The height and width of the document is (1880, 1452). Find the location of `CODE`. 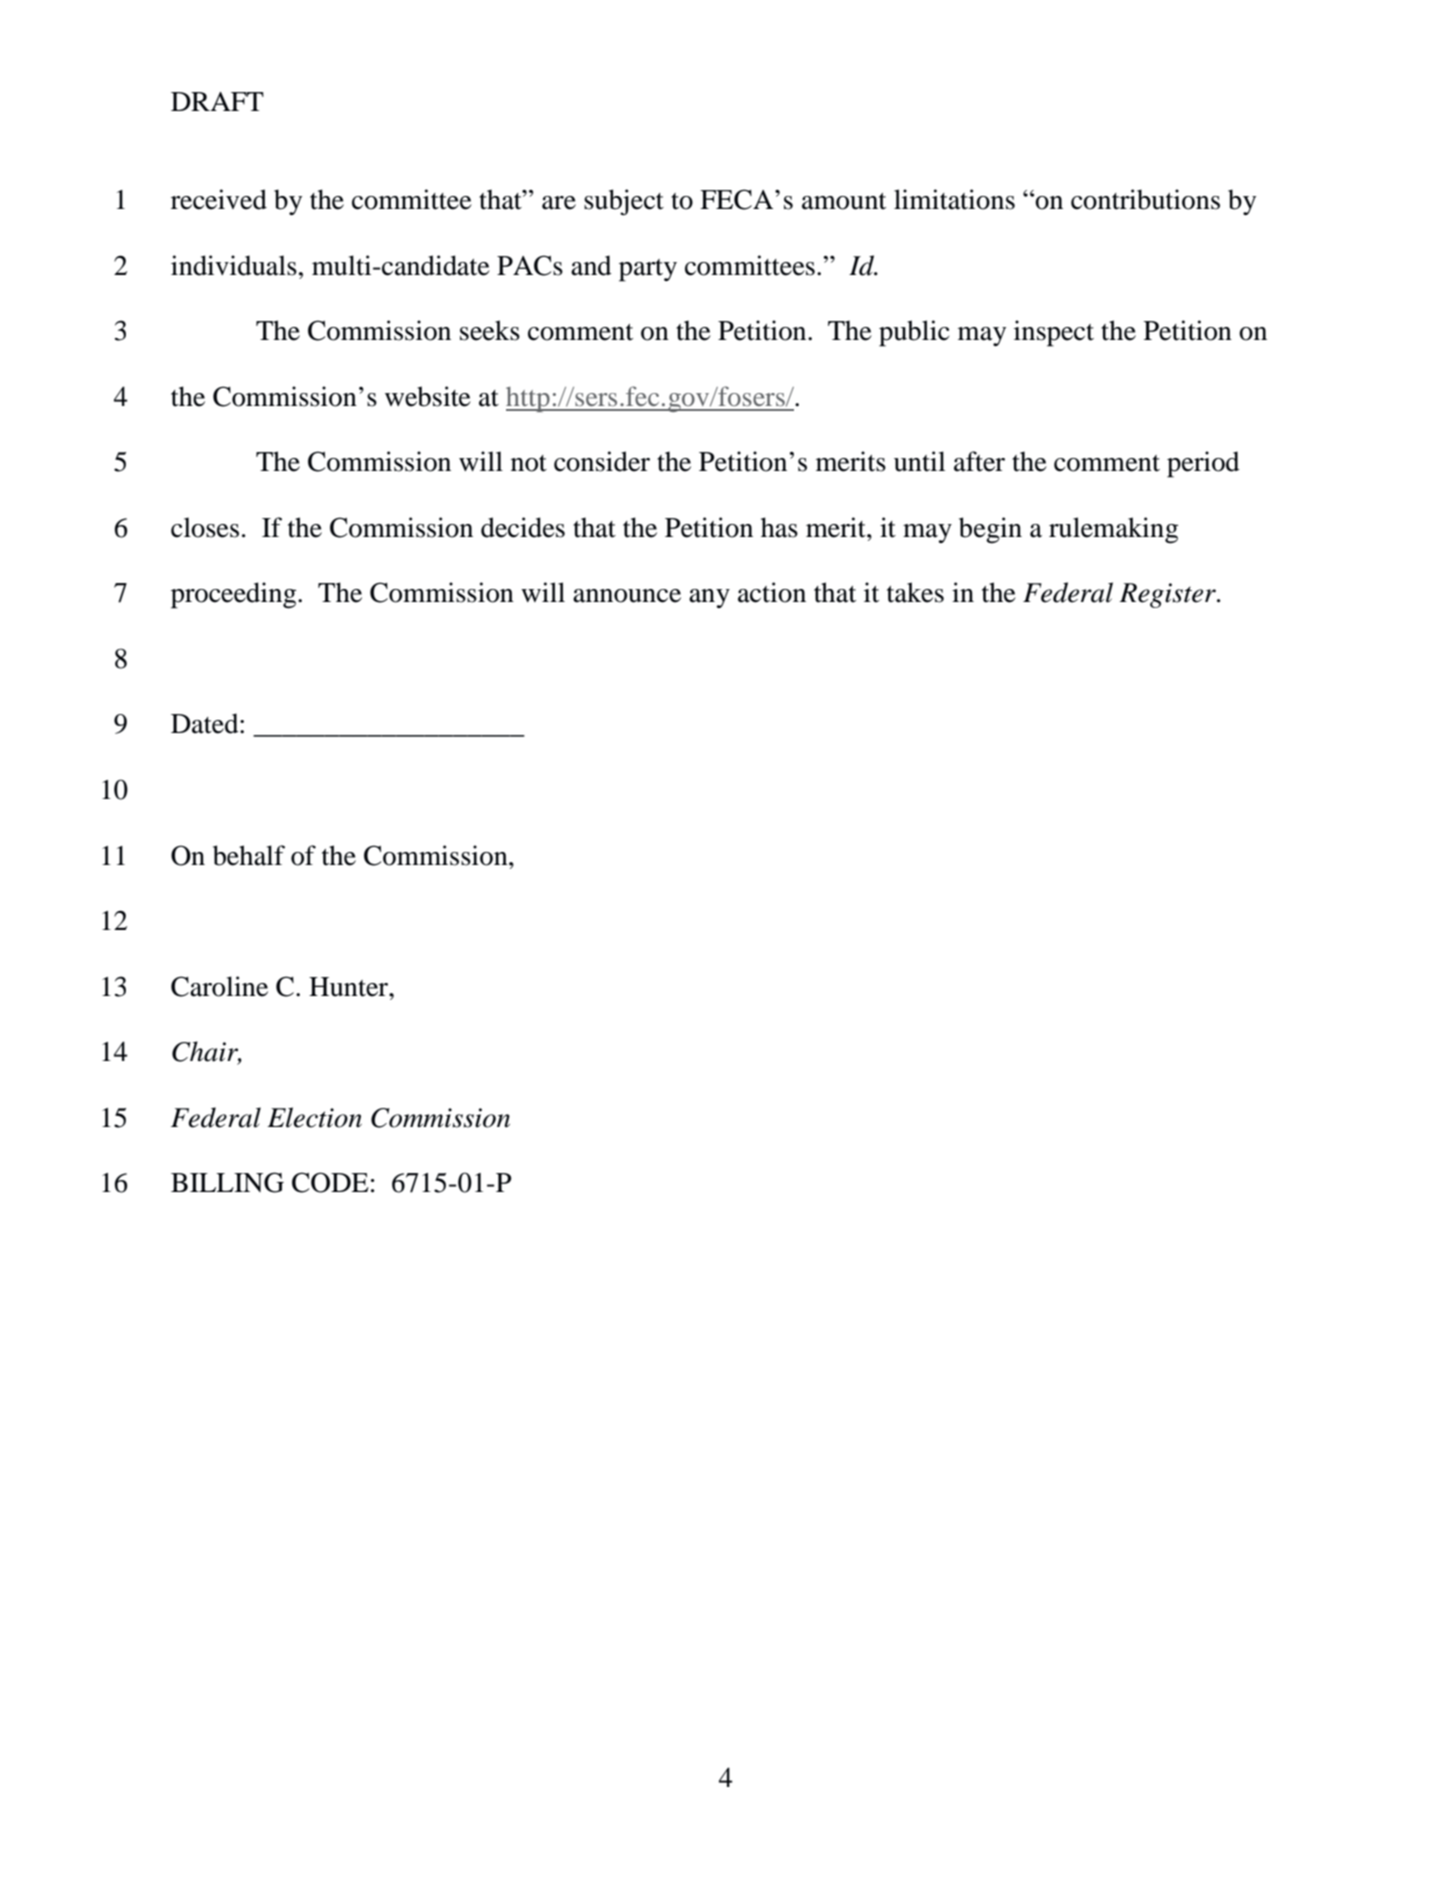

CODE is located at coordinates (330, 1182).
